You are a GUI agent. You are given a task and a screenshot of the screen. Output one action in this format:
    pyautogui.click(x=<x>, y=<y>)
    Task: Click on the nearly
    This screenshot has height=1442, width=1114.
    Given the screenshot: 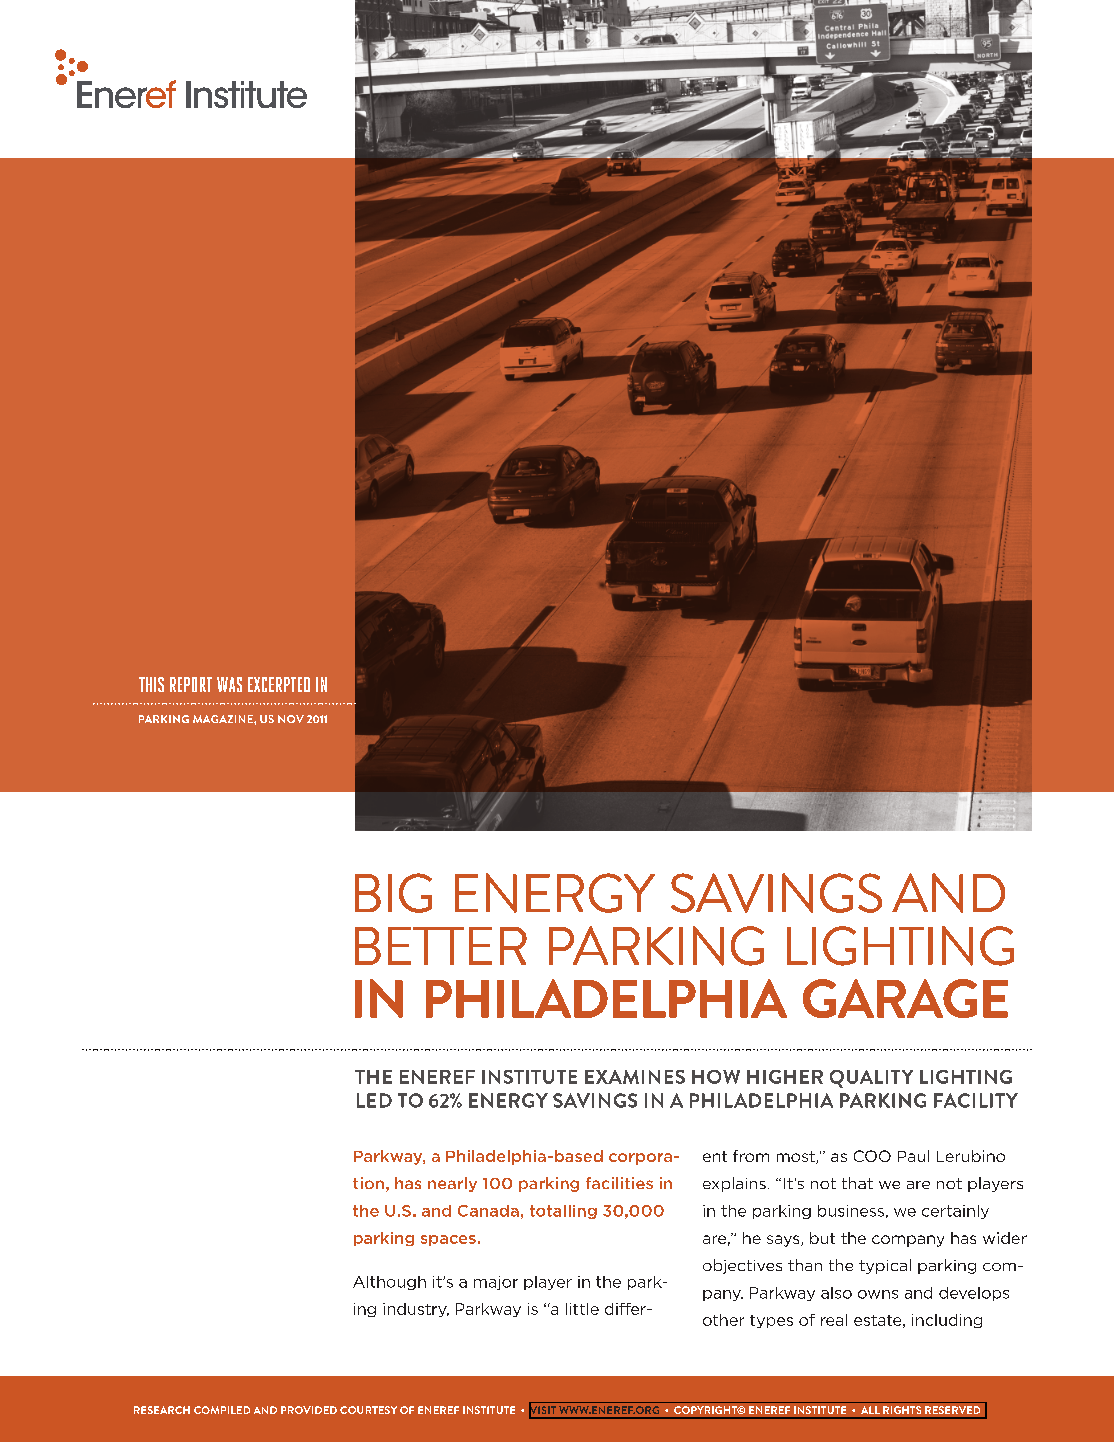 What is the action you would take?
    pyautogui.click(x=452, y=1184)
